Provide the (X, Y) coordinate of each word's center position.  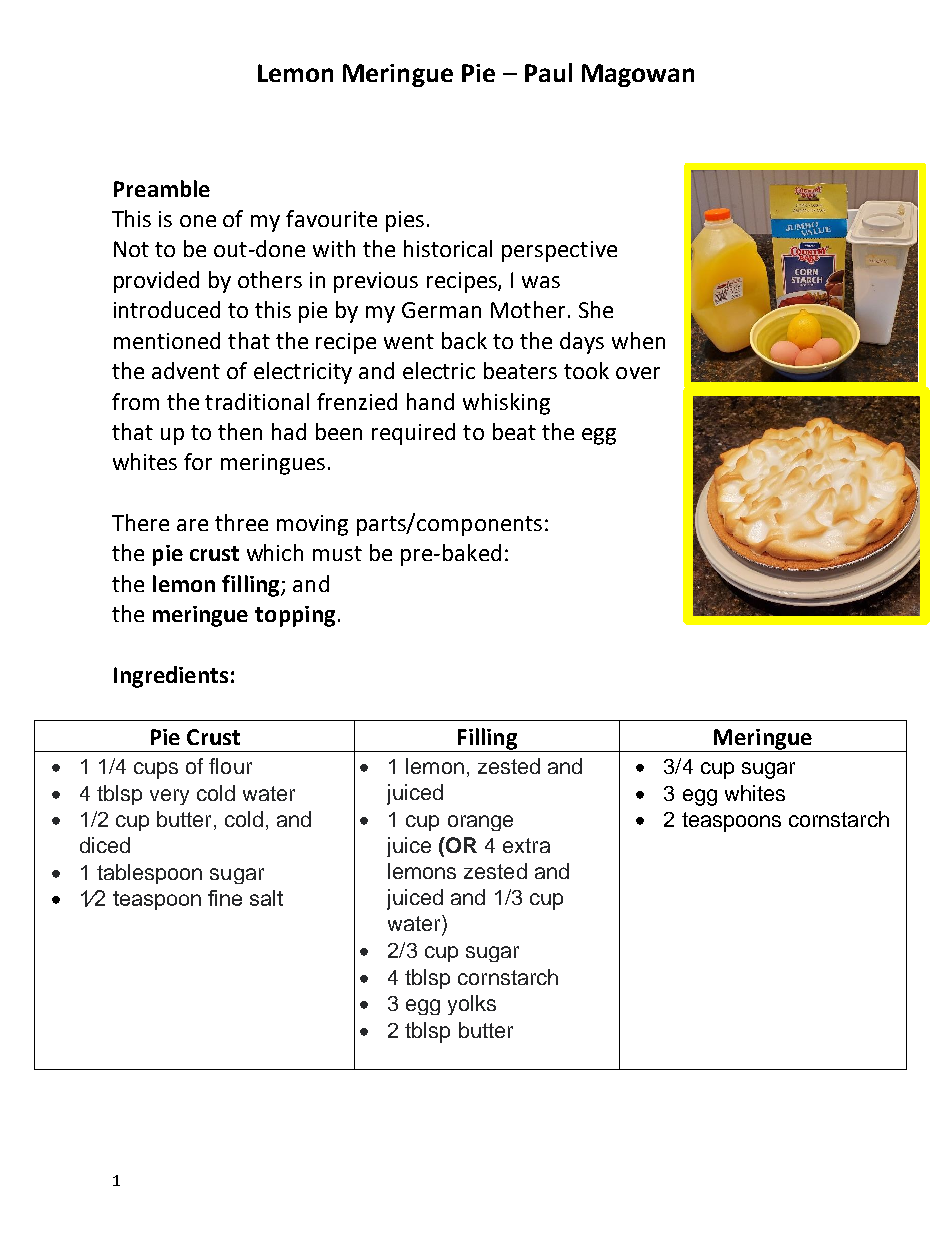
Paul (548, 72)
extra (526, 845)
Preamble (162, 188)
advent (186, 370)
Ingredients (171, 677)
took (586, 370)
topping (295, 616)
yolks (472, 1005)
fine (225, 898)
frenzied (357, 401)
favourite (331, 218)
